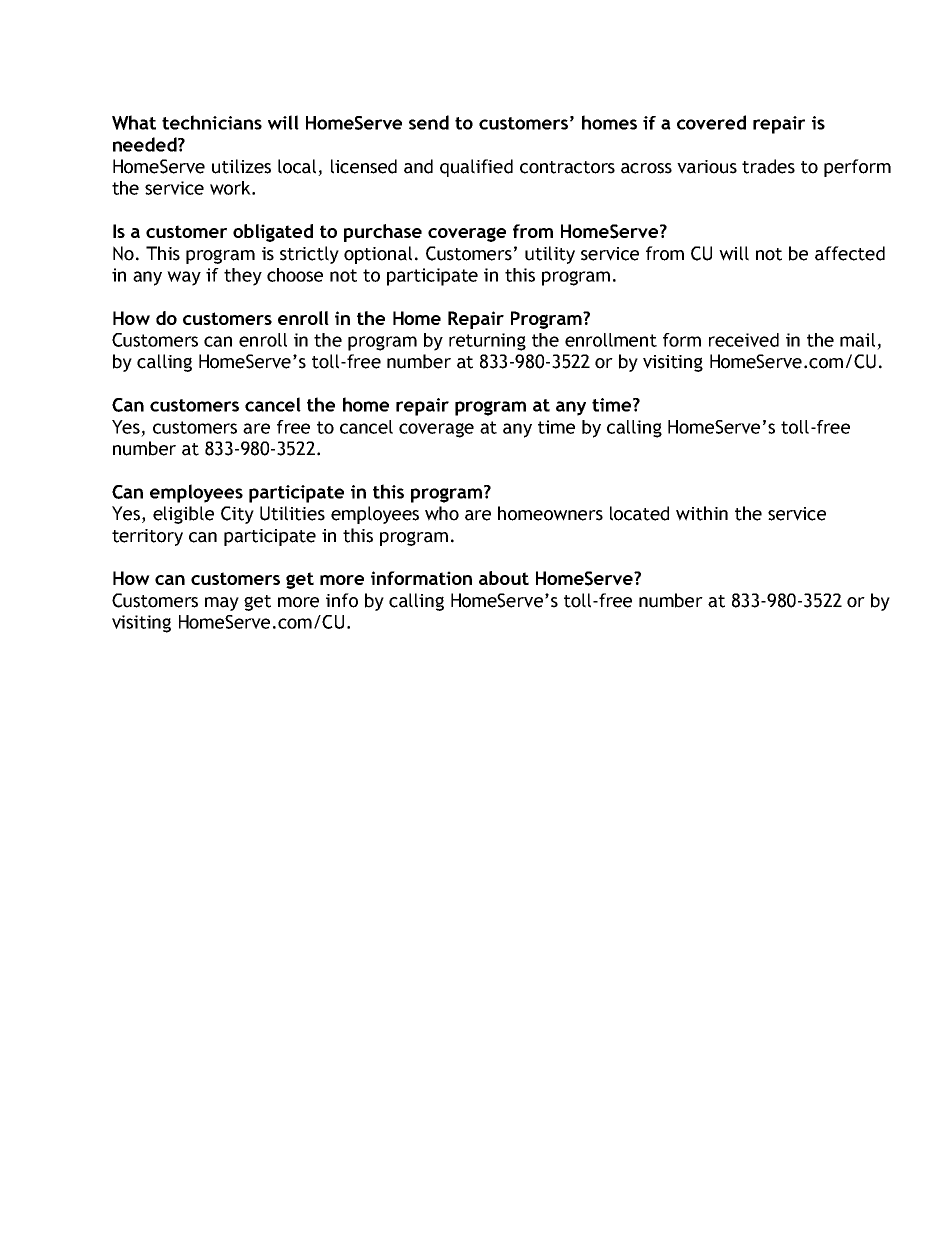 The image size is (952, 1233). Describe the element at coordinates (429, 122) in the screenshot. I see `send` at that location.
